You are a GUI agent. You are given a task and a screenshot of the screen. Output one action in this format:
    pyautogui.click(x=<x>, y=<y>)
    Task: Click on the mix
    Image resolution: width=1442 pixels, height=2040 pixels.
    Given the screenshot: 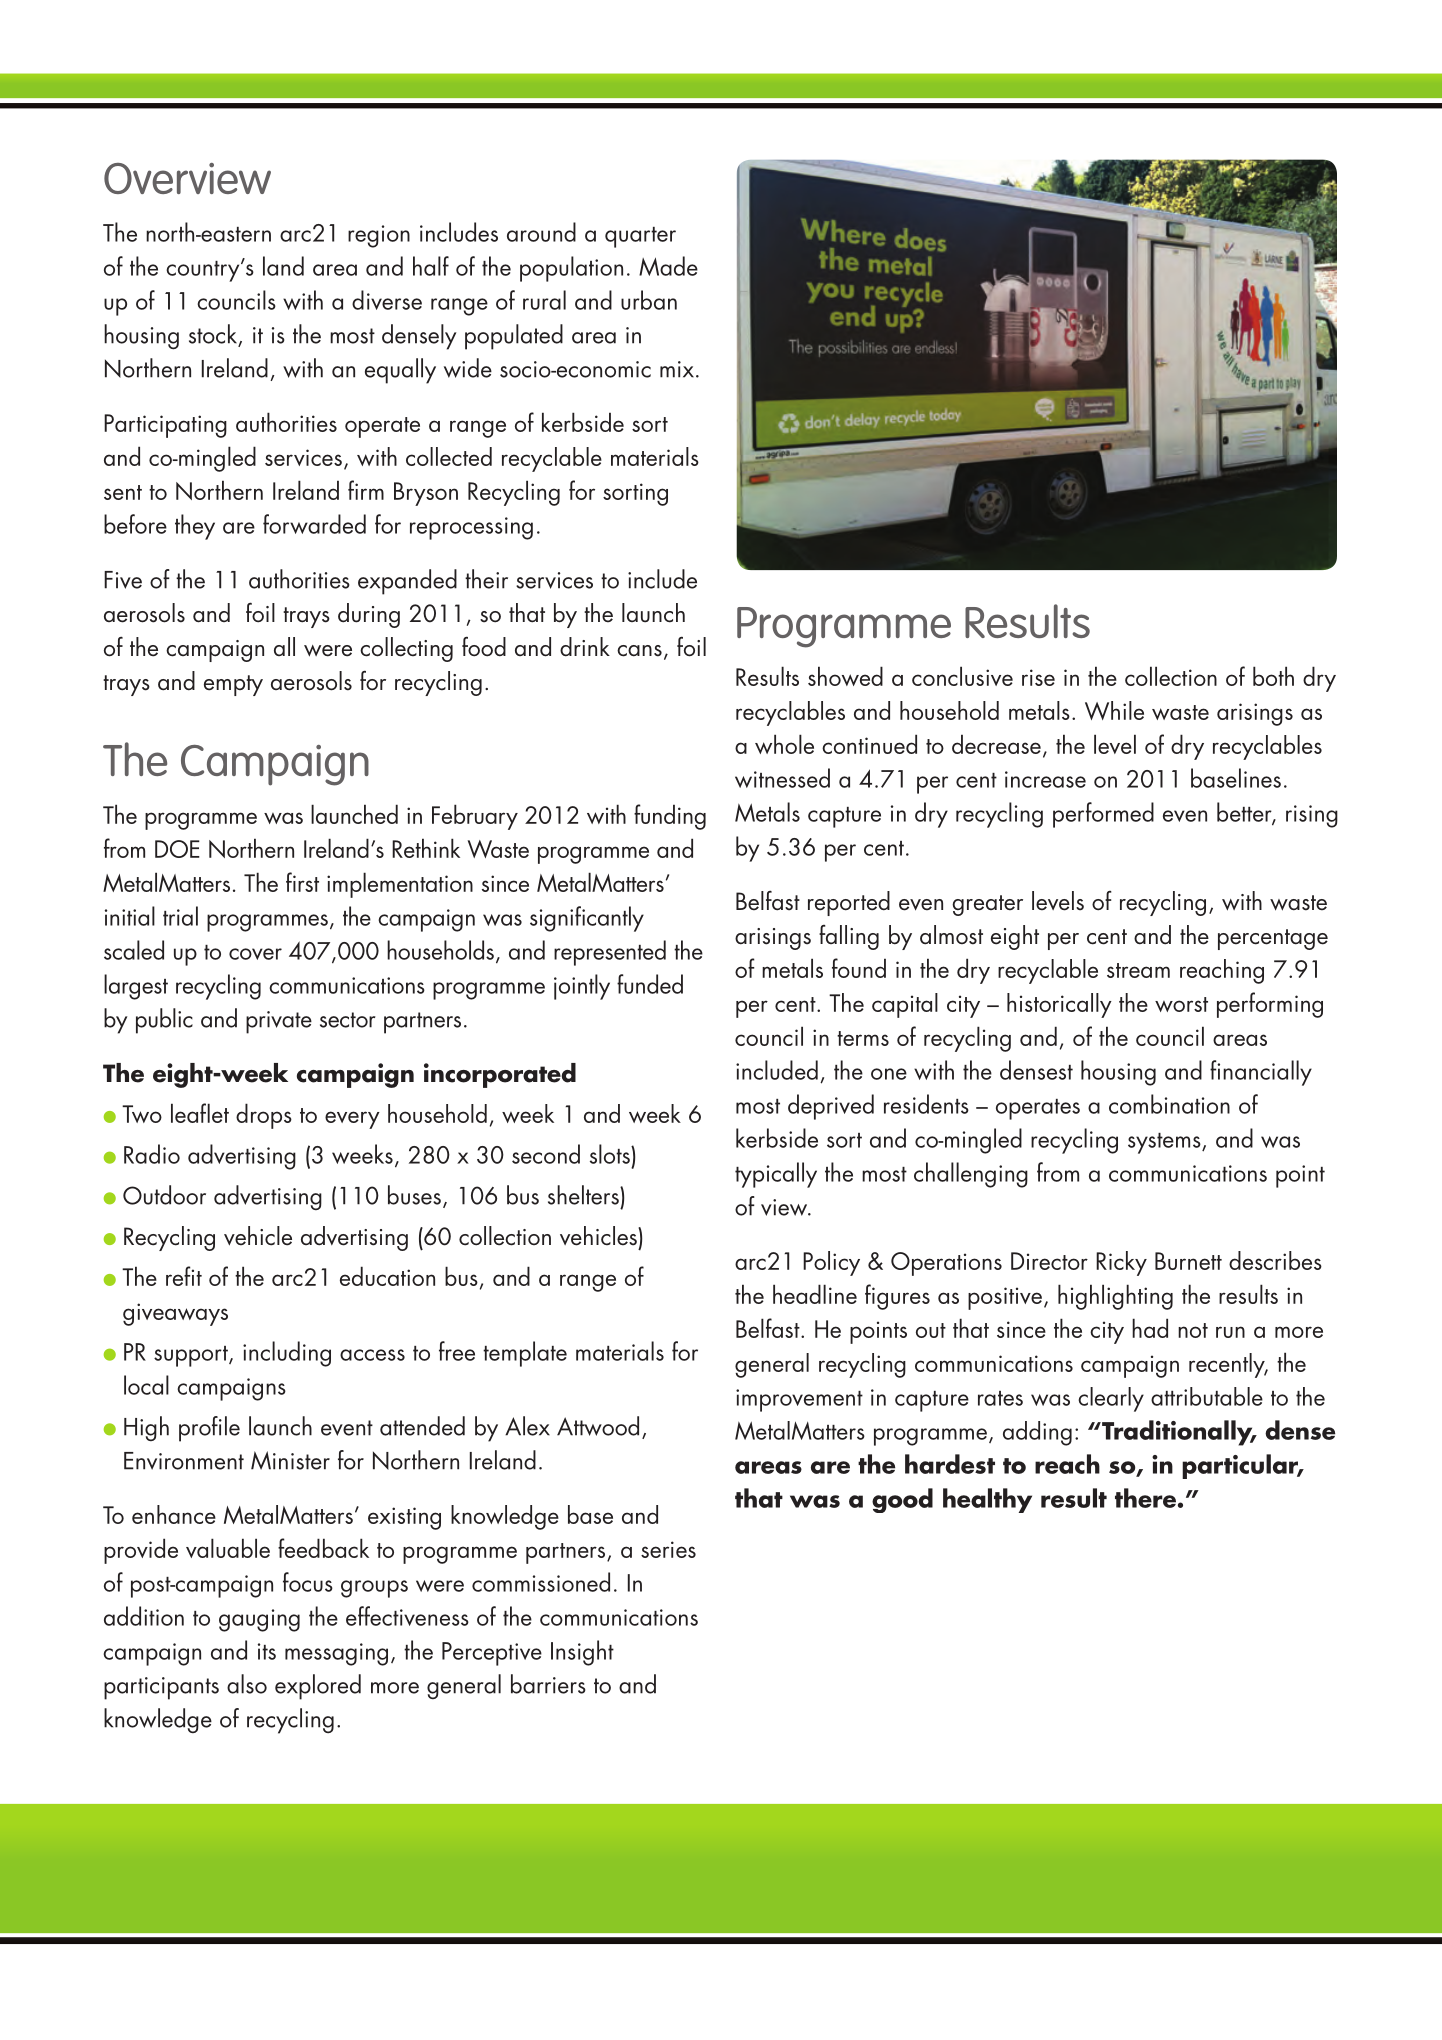 What is the action you would take?
    pyautogui.click(x=677, y=369)
